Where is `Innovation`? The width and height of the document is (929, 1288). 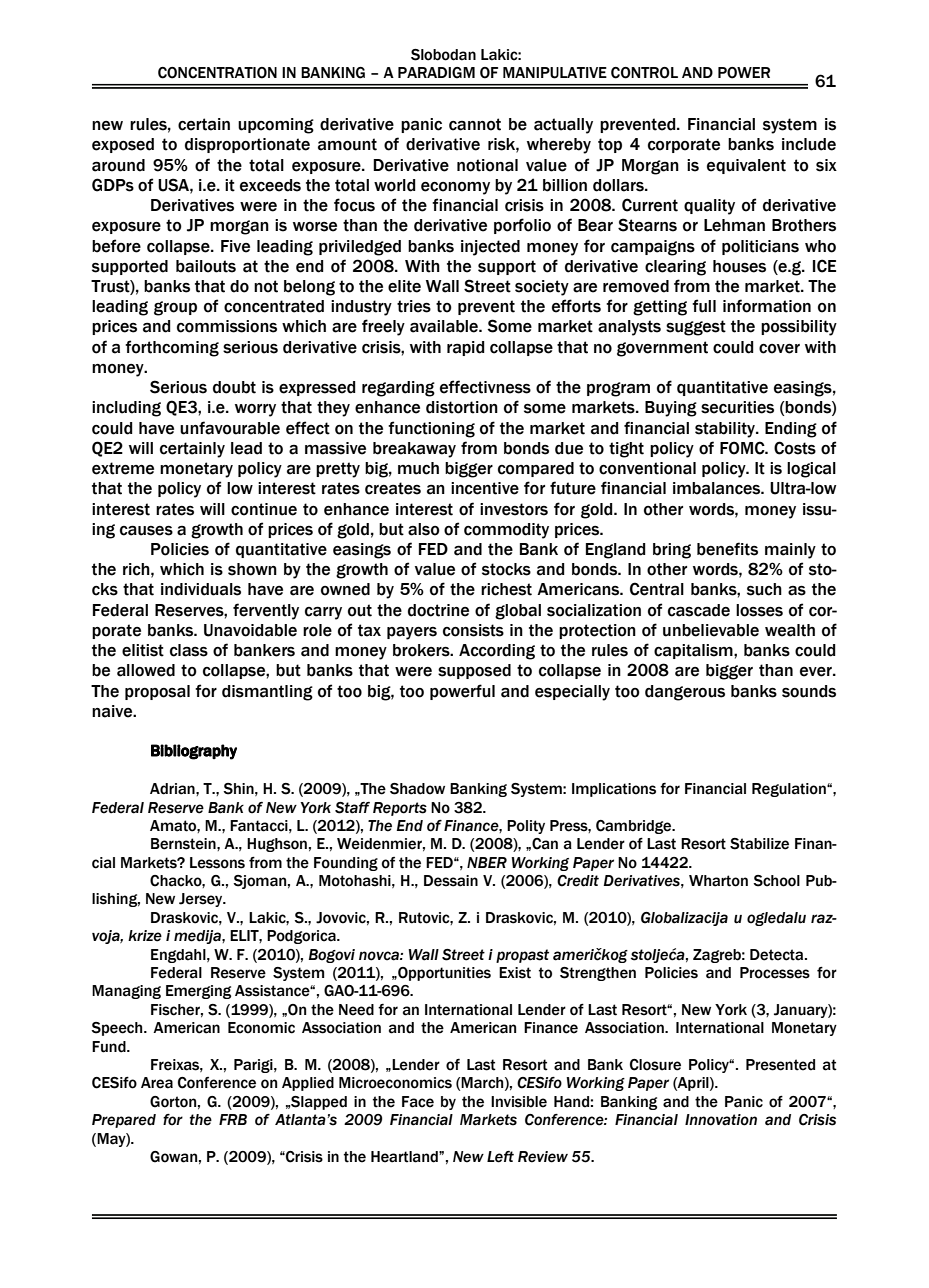 Innovation is located at coordinates (721, 1120).
